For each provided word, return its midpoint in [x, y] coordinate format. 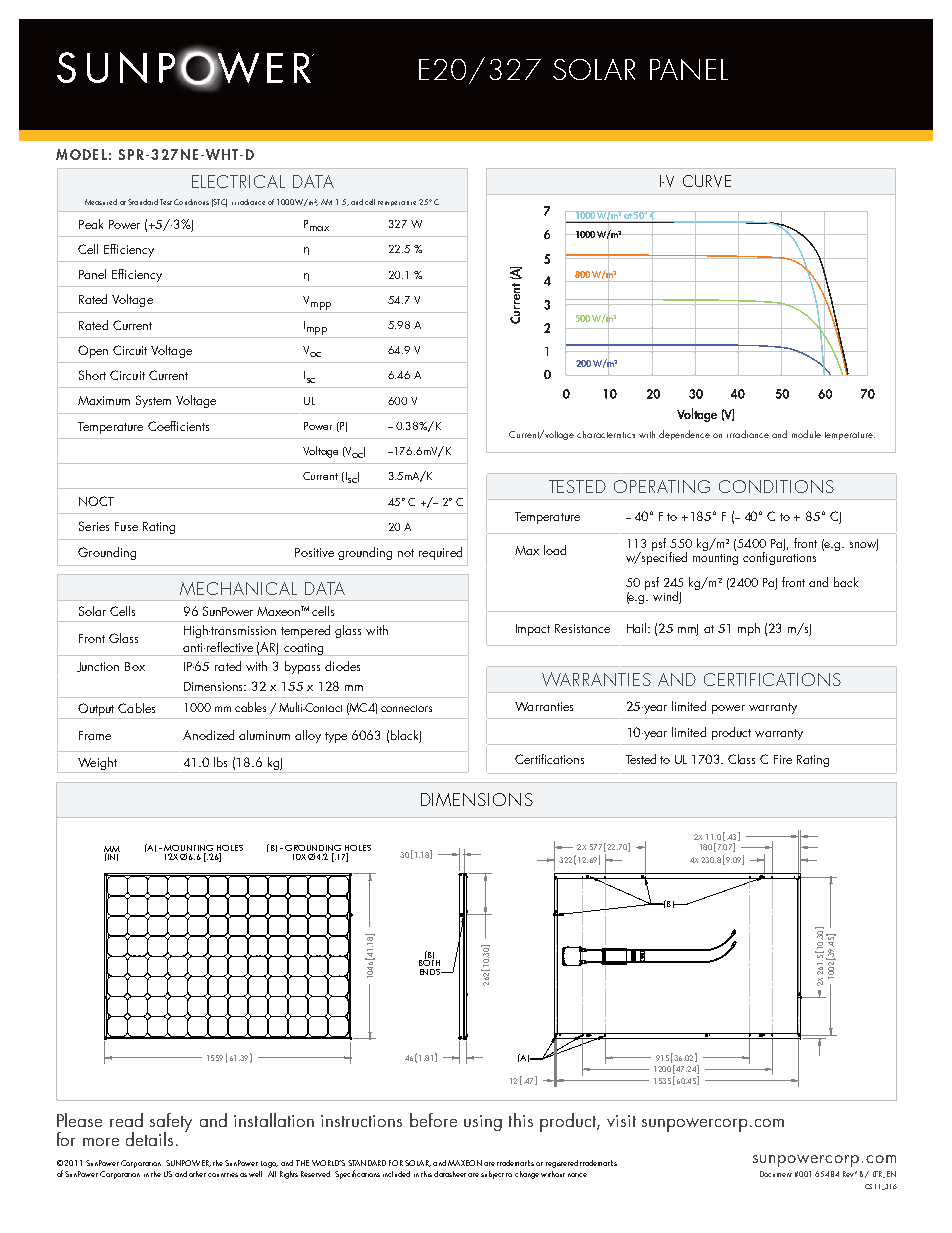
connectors [406, 708]
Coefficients [178, 426]
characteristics [606, 434]
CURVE [707, 181]
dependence [684, 435]
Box [135, 666]
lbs [220, 762]
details [149, 1139]
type [336, 737]
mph [749, 629]
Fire [783, 759]
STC [219, 203]
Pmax [316, 225]
